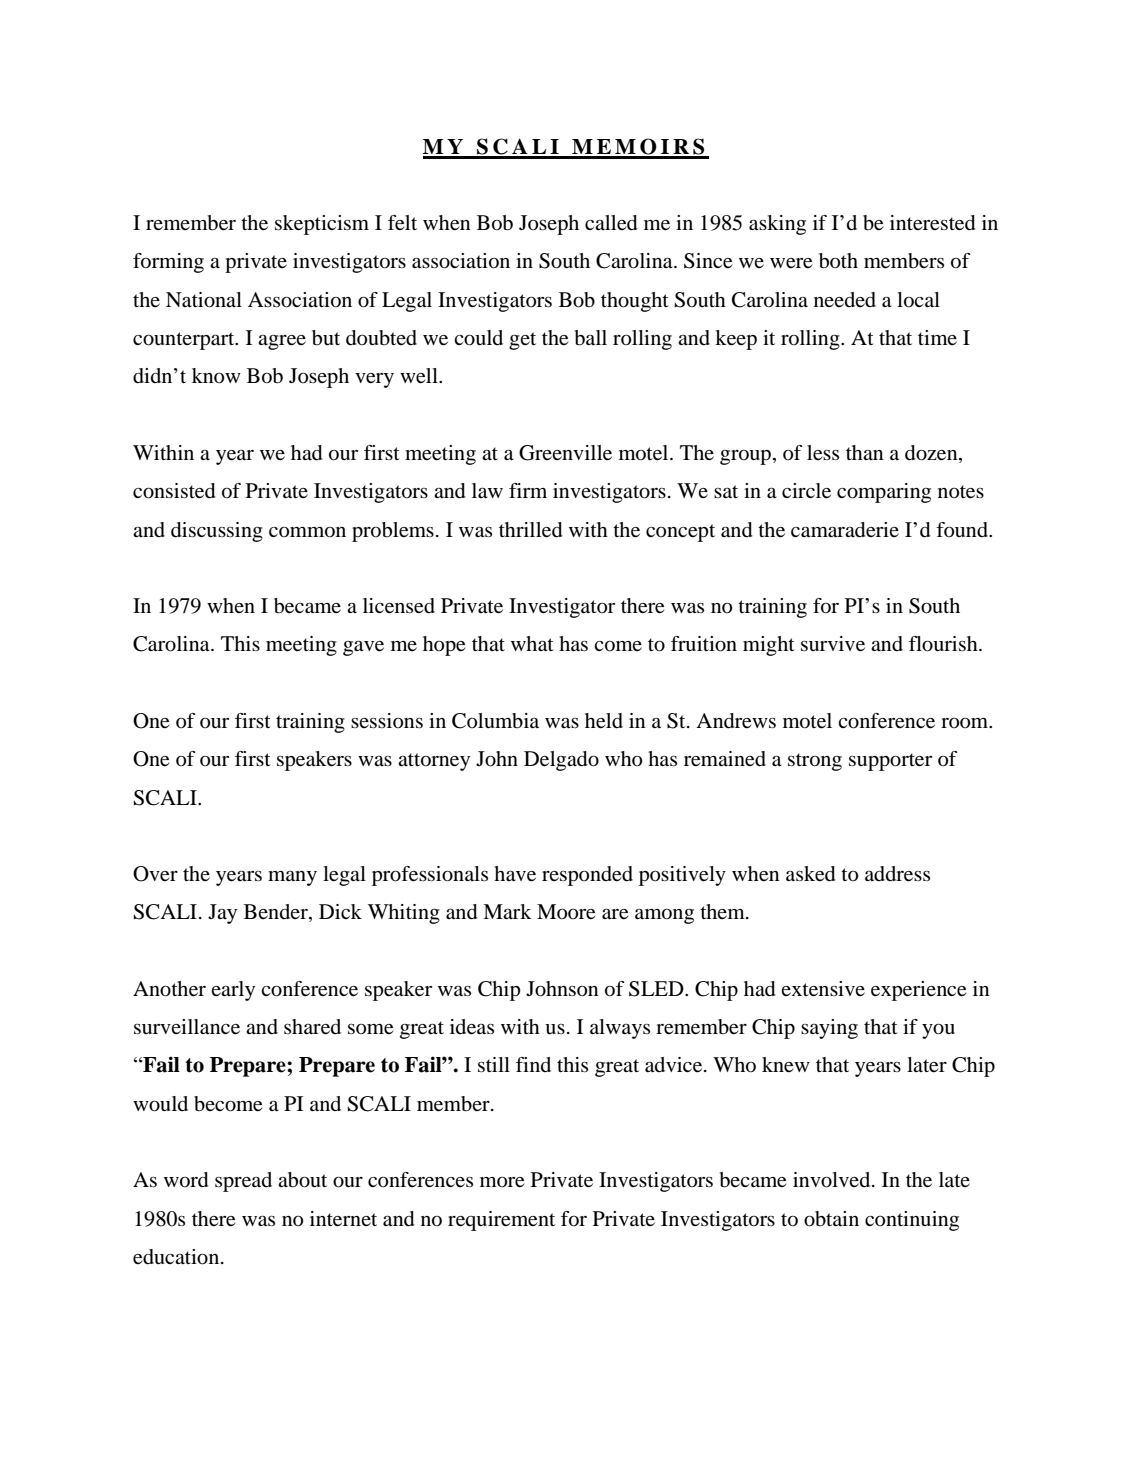 Image resolution: width=1132 pixels, height=1465 pixels. Describe the element at coordinates (322, 225) in the document. I see `skepticism` at that location.
